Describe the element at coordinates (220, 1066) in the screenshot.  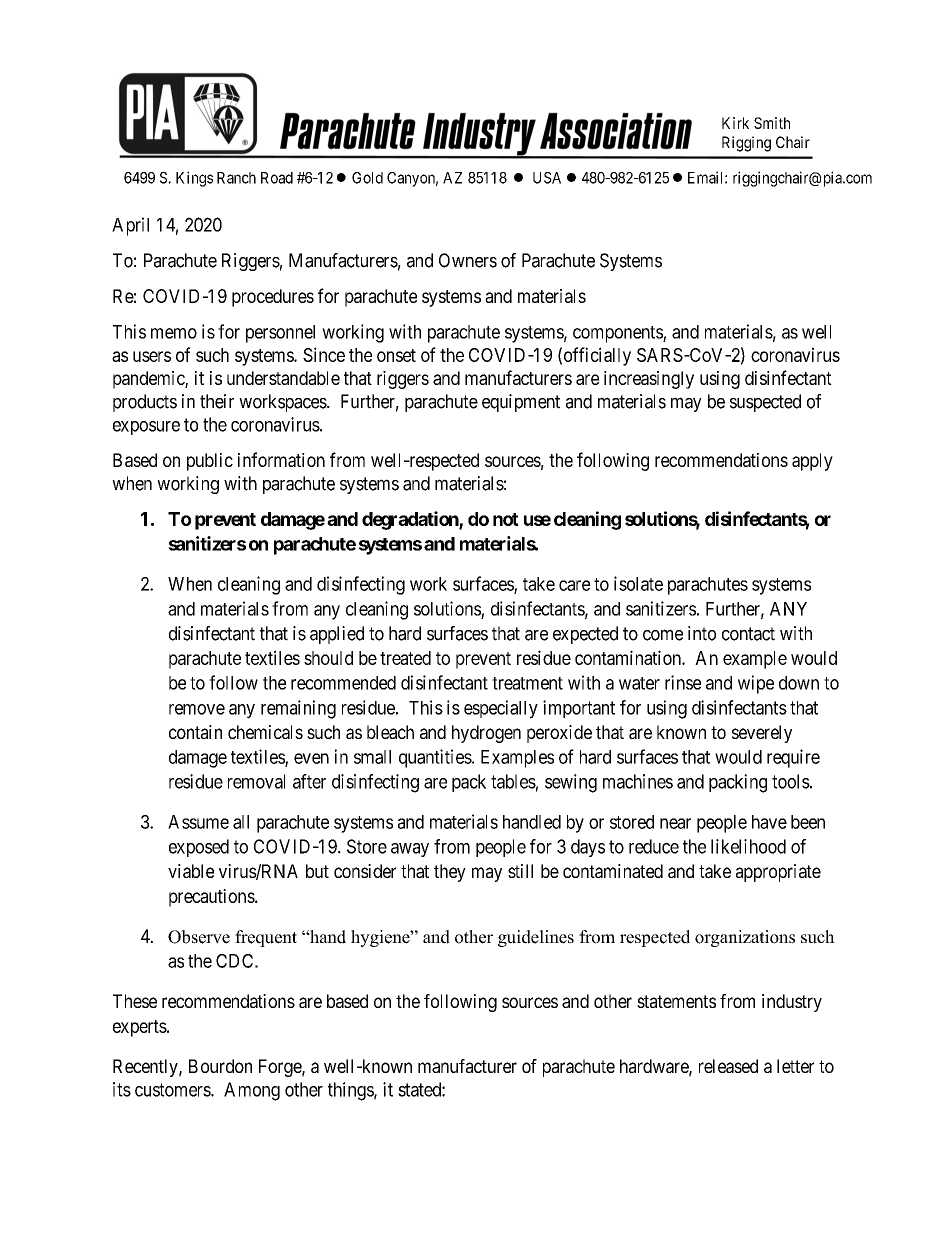
I see `Bourdon` at that location.
